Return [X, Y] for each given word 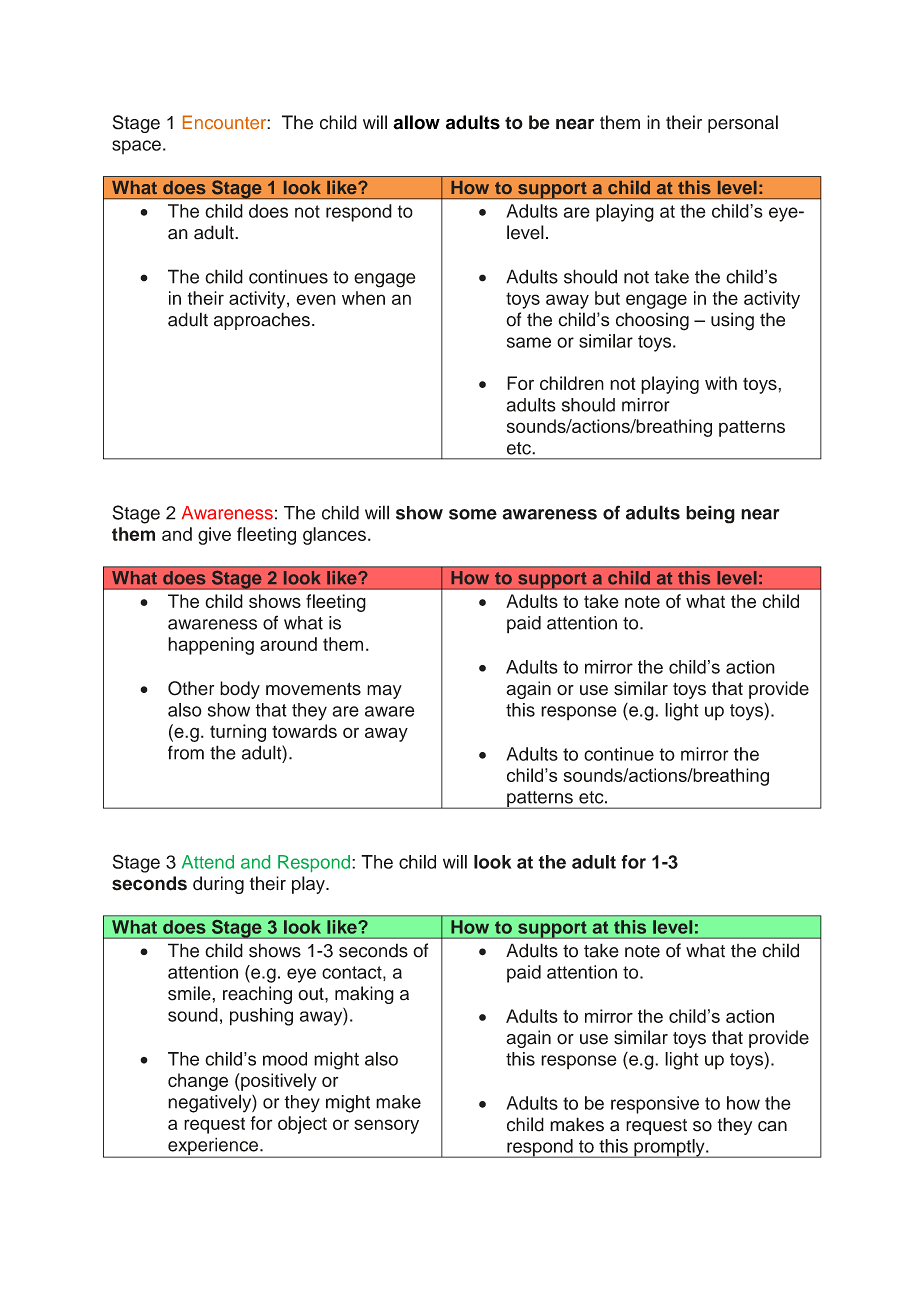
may [384, 692]
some [473, 514]
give [214, 536]
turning [238, 733]
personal [743, 124]
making [364, 995]
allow [416, 122]
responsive [655, 1105]
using [732, 321]
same [529, 342]
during [218, 885]
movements [313, 689]
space [136, 147]
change [198, 1082]
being [710, 514]
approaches [262, 321]
